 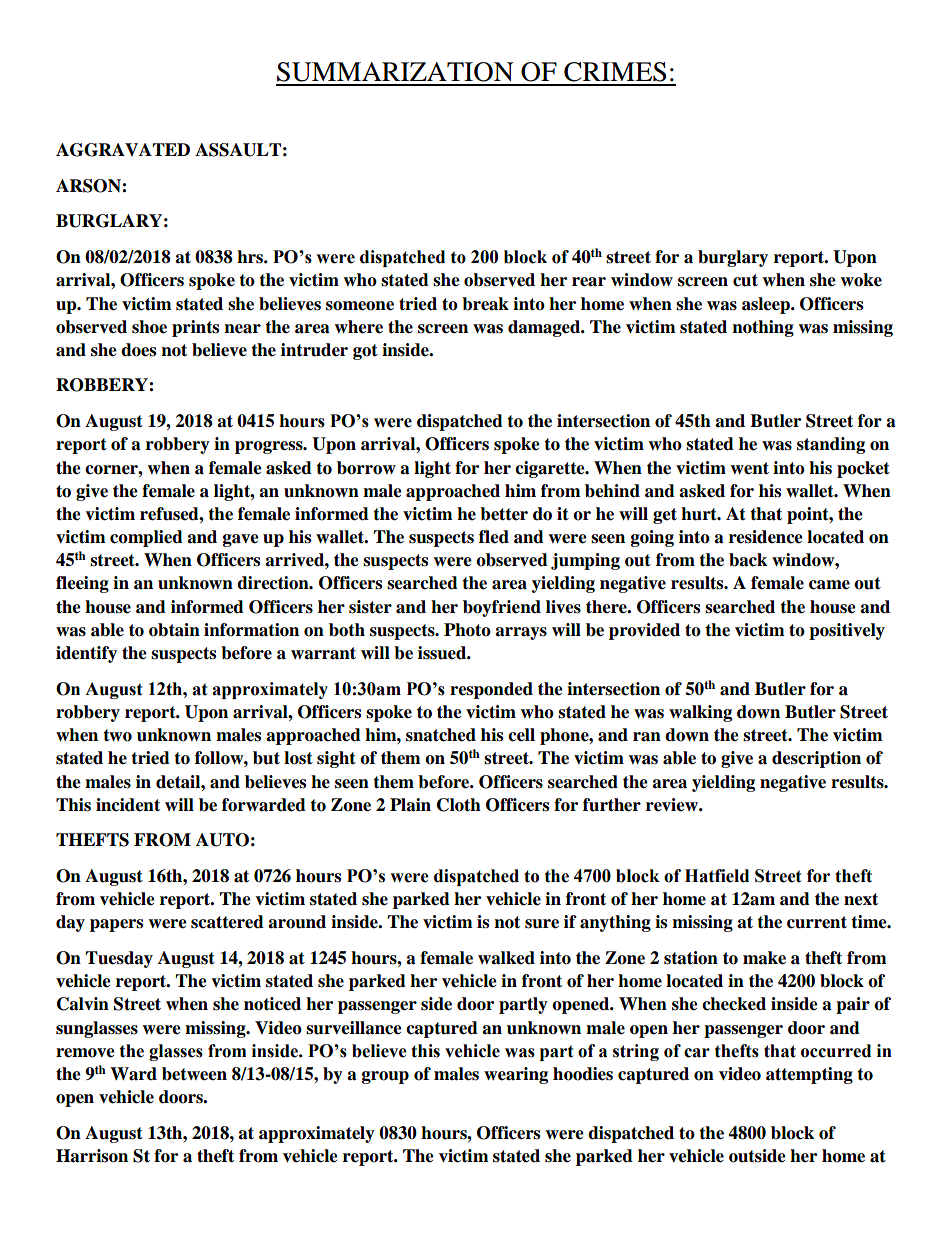 I want to click on wearing, so click(x=516, y=1075).
